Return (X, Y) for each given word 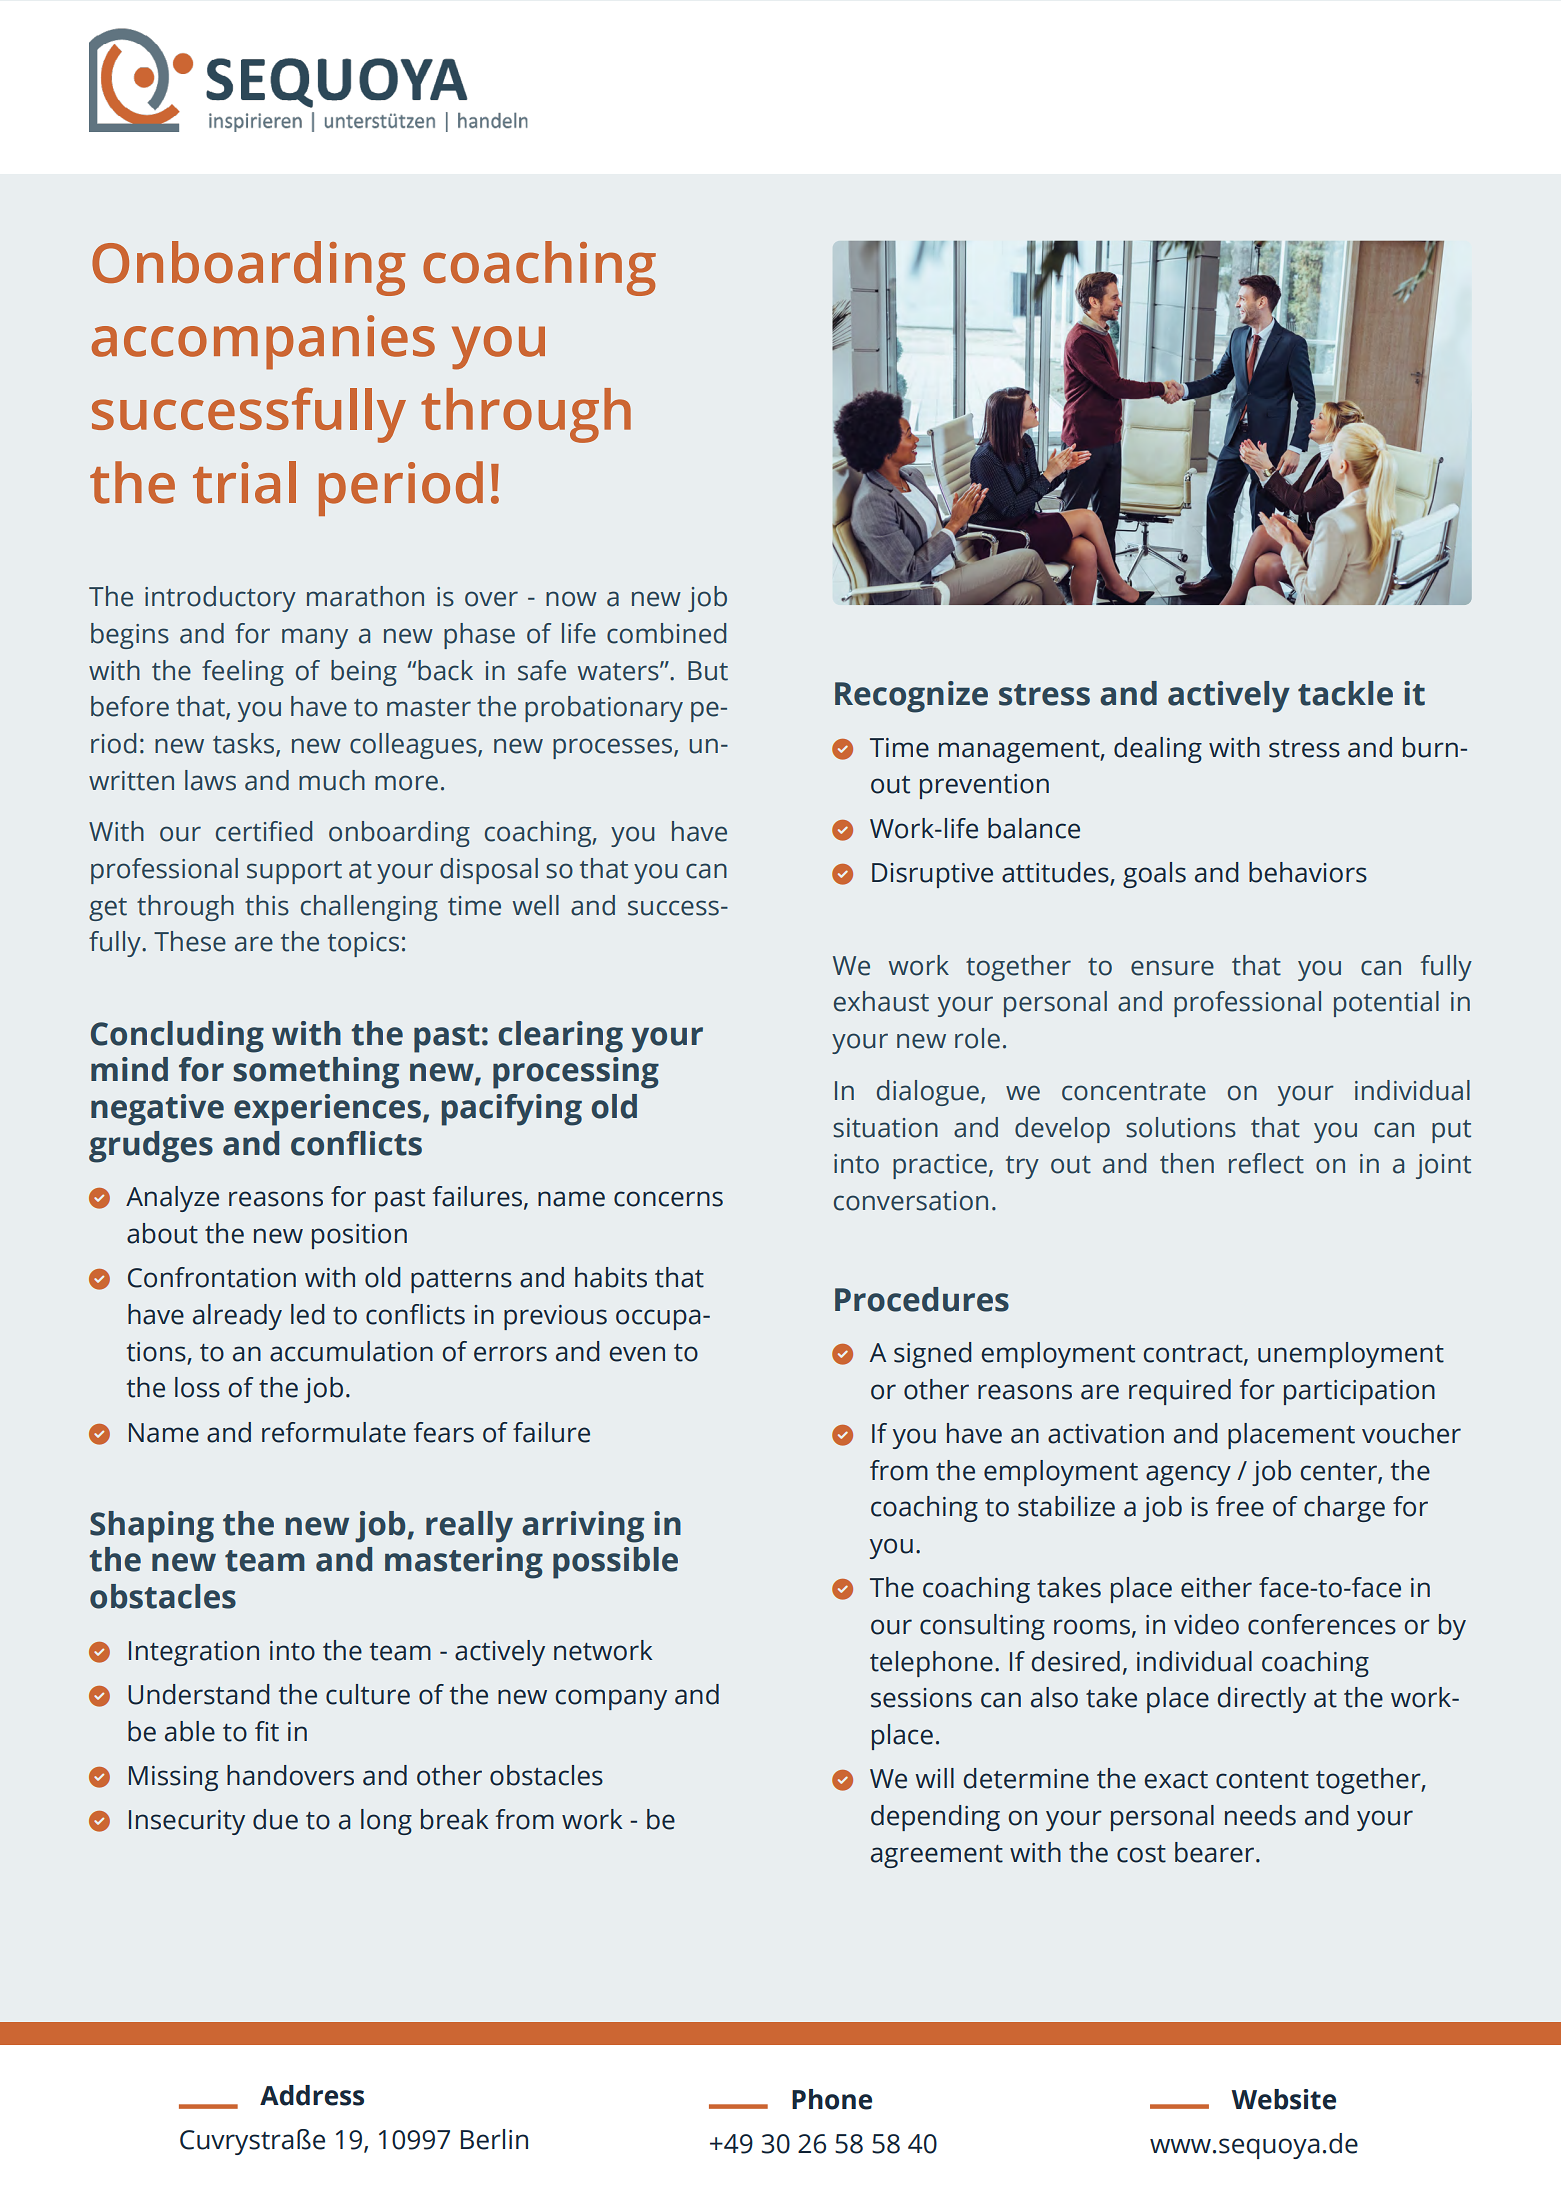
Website (1283, 2099)
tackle (1345, 693)
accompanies (263, 342)
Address (312, 2095)
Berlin (494, 2139)
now (571, 599)
